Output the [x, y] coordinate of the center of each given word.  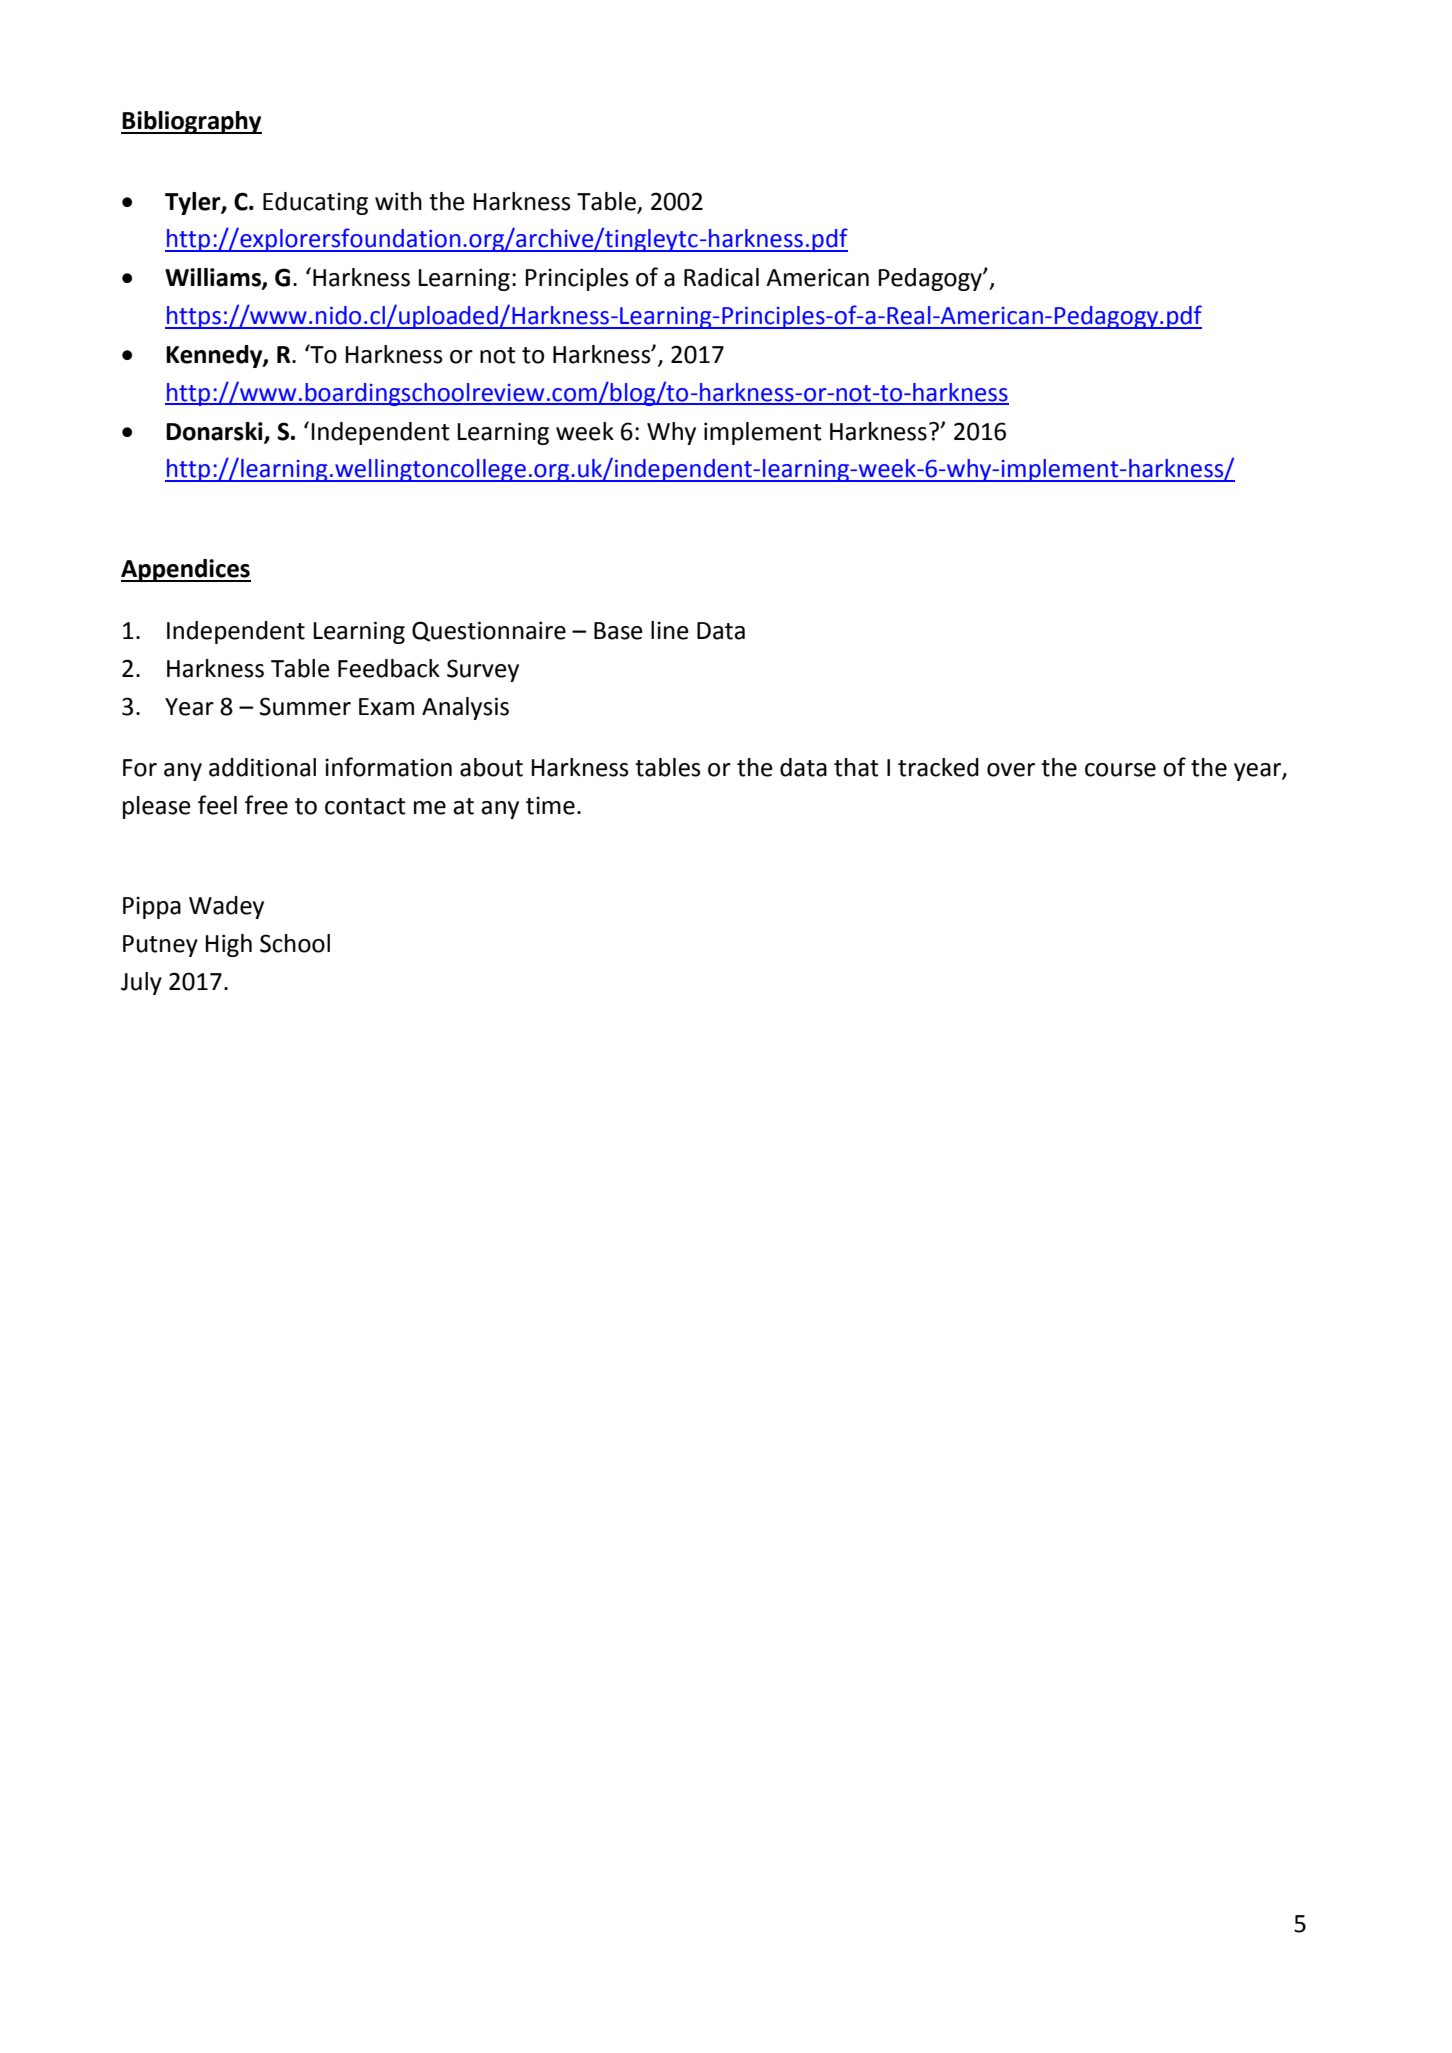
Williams [214, 278]
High [228, 945]
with [398, 201]
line [670, 630]
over [1011, 770]
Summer [305, 706]
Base [618, 631]
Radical [721, 277]
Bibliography [191, 122]
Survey [483, 670]
